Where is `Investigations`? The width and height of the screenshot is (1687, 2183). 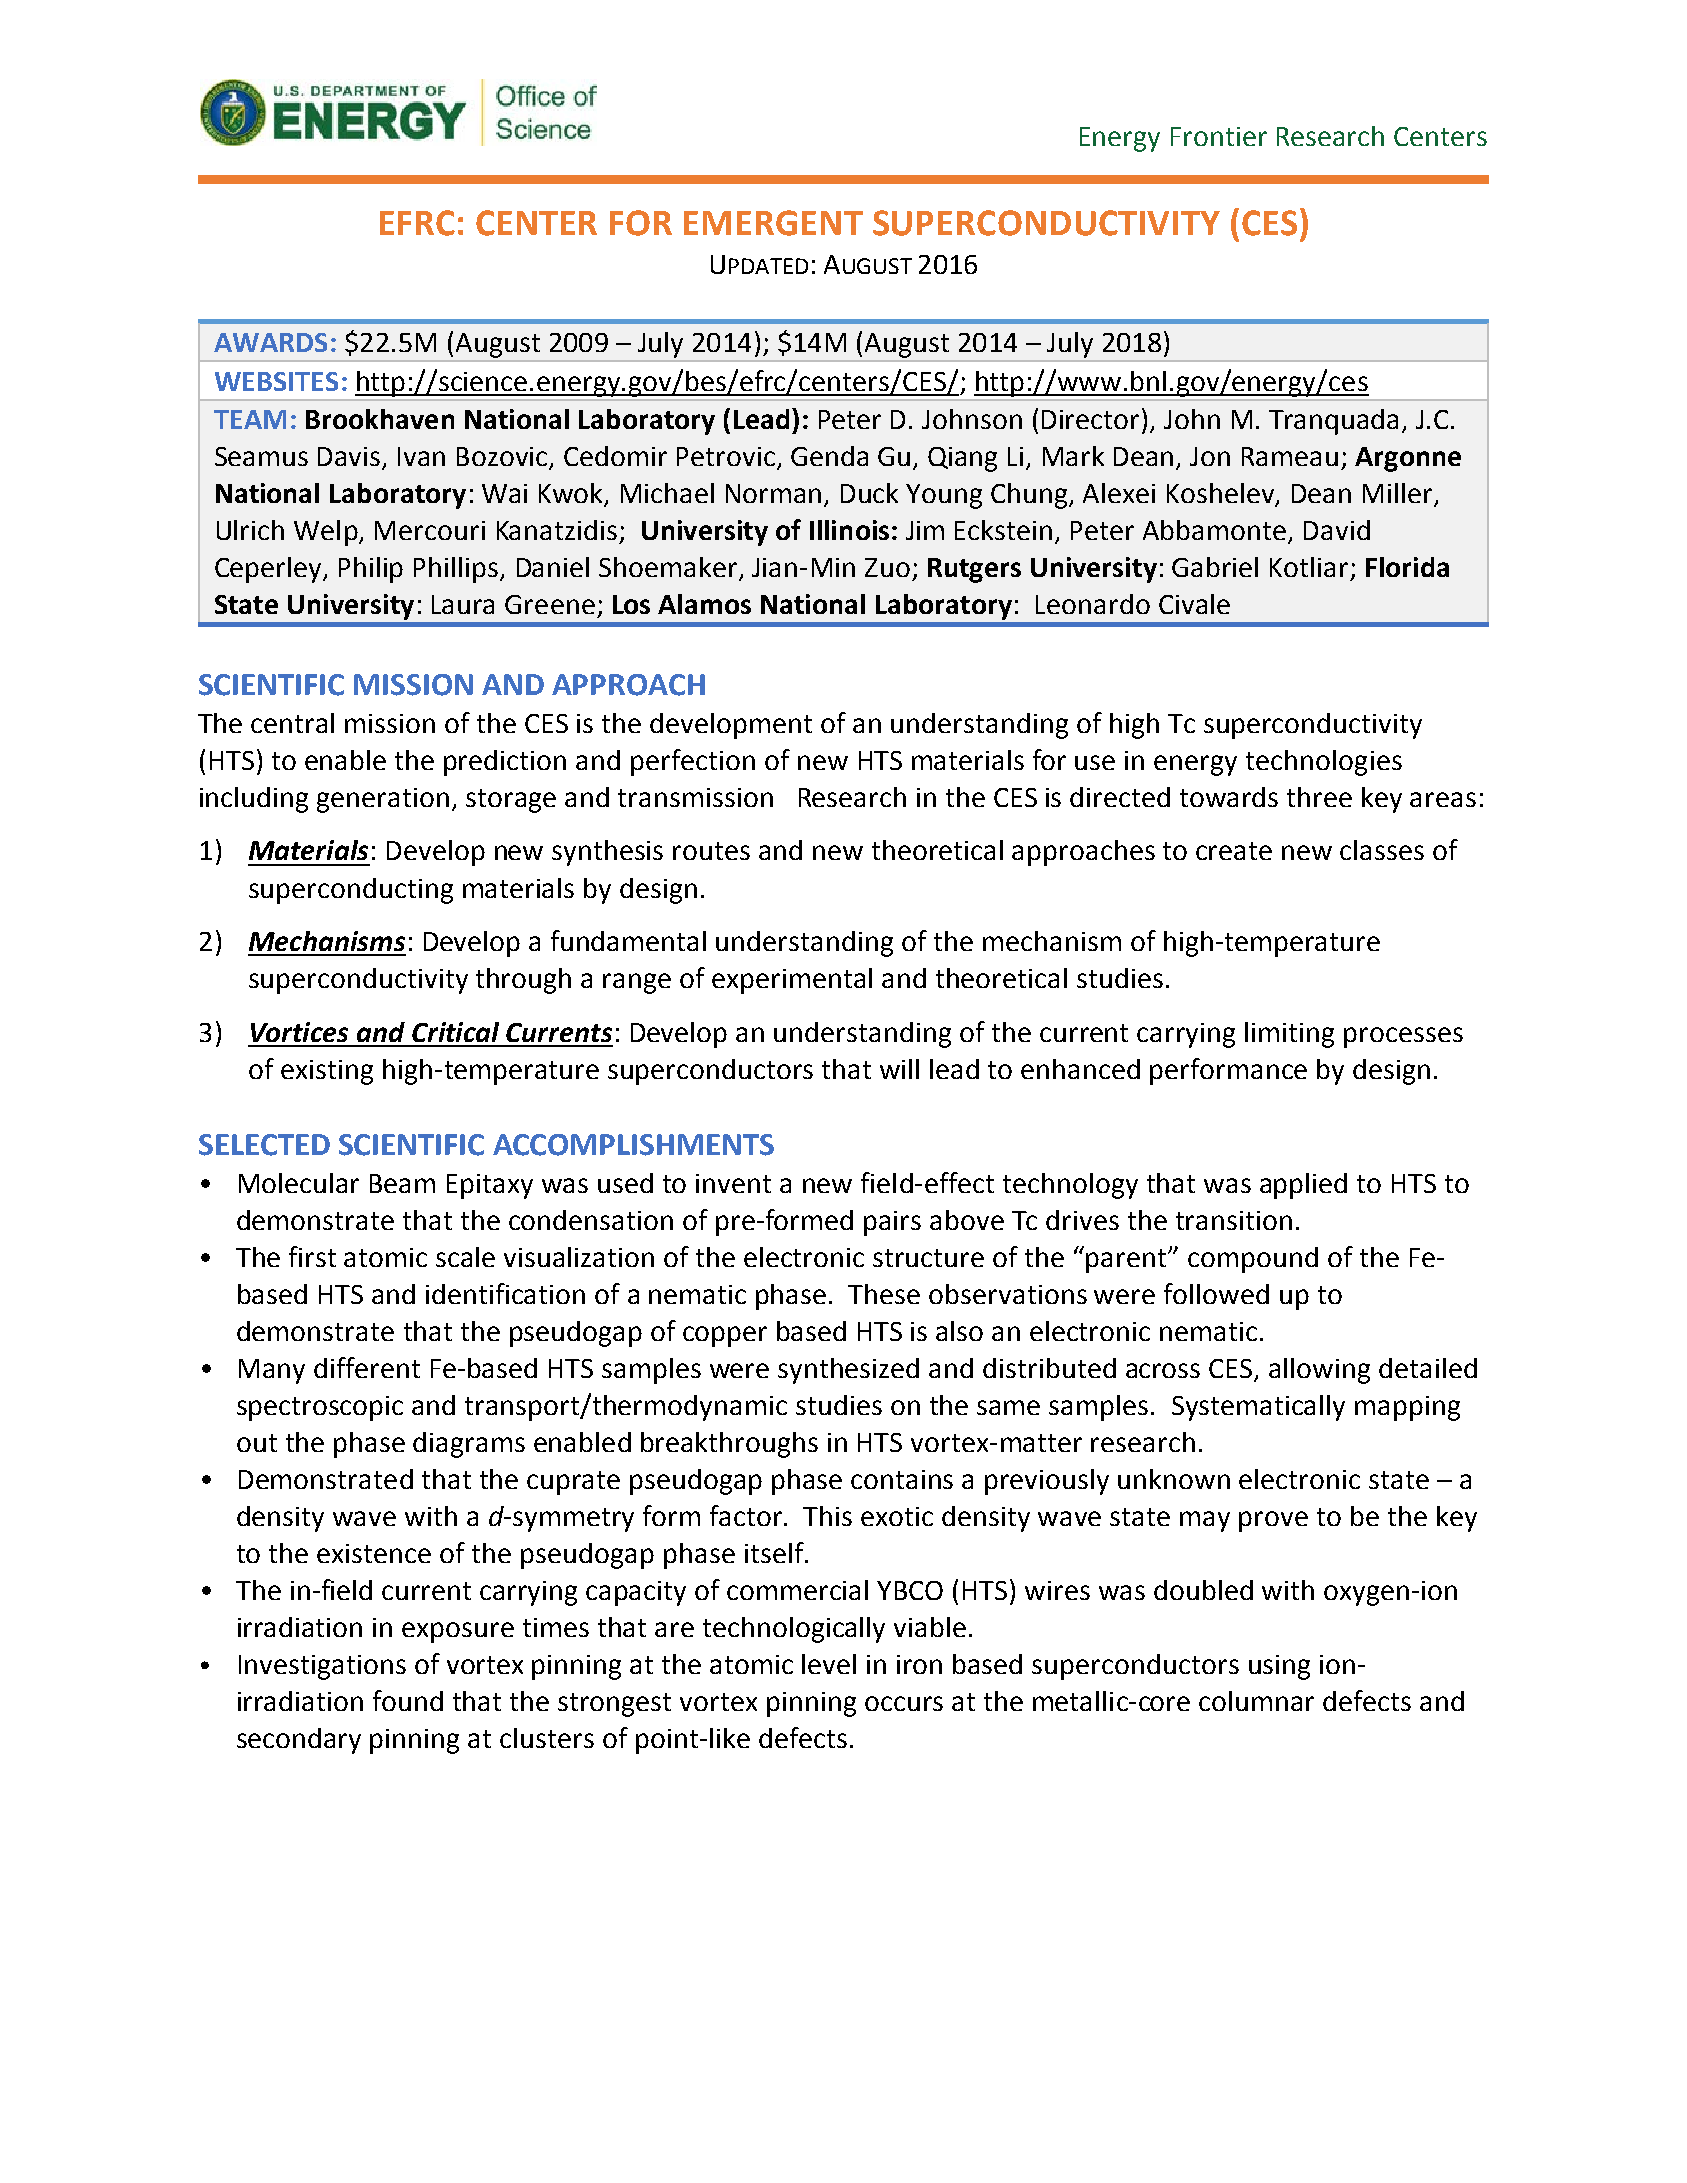 Investigations is located at coordinates (322, 1667).
